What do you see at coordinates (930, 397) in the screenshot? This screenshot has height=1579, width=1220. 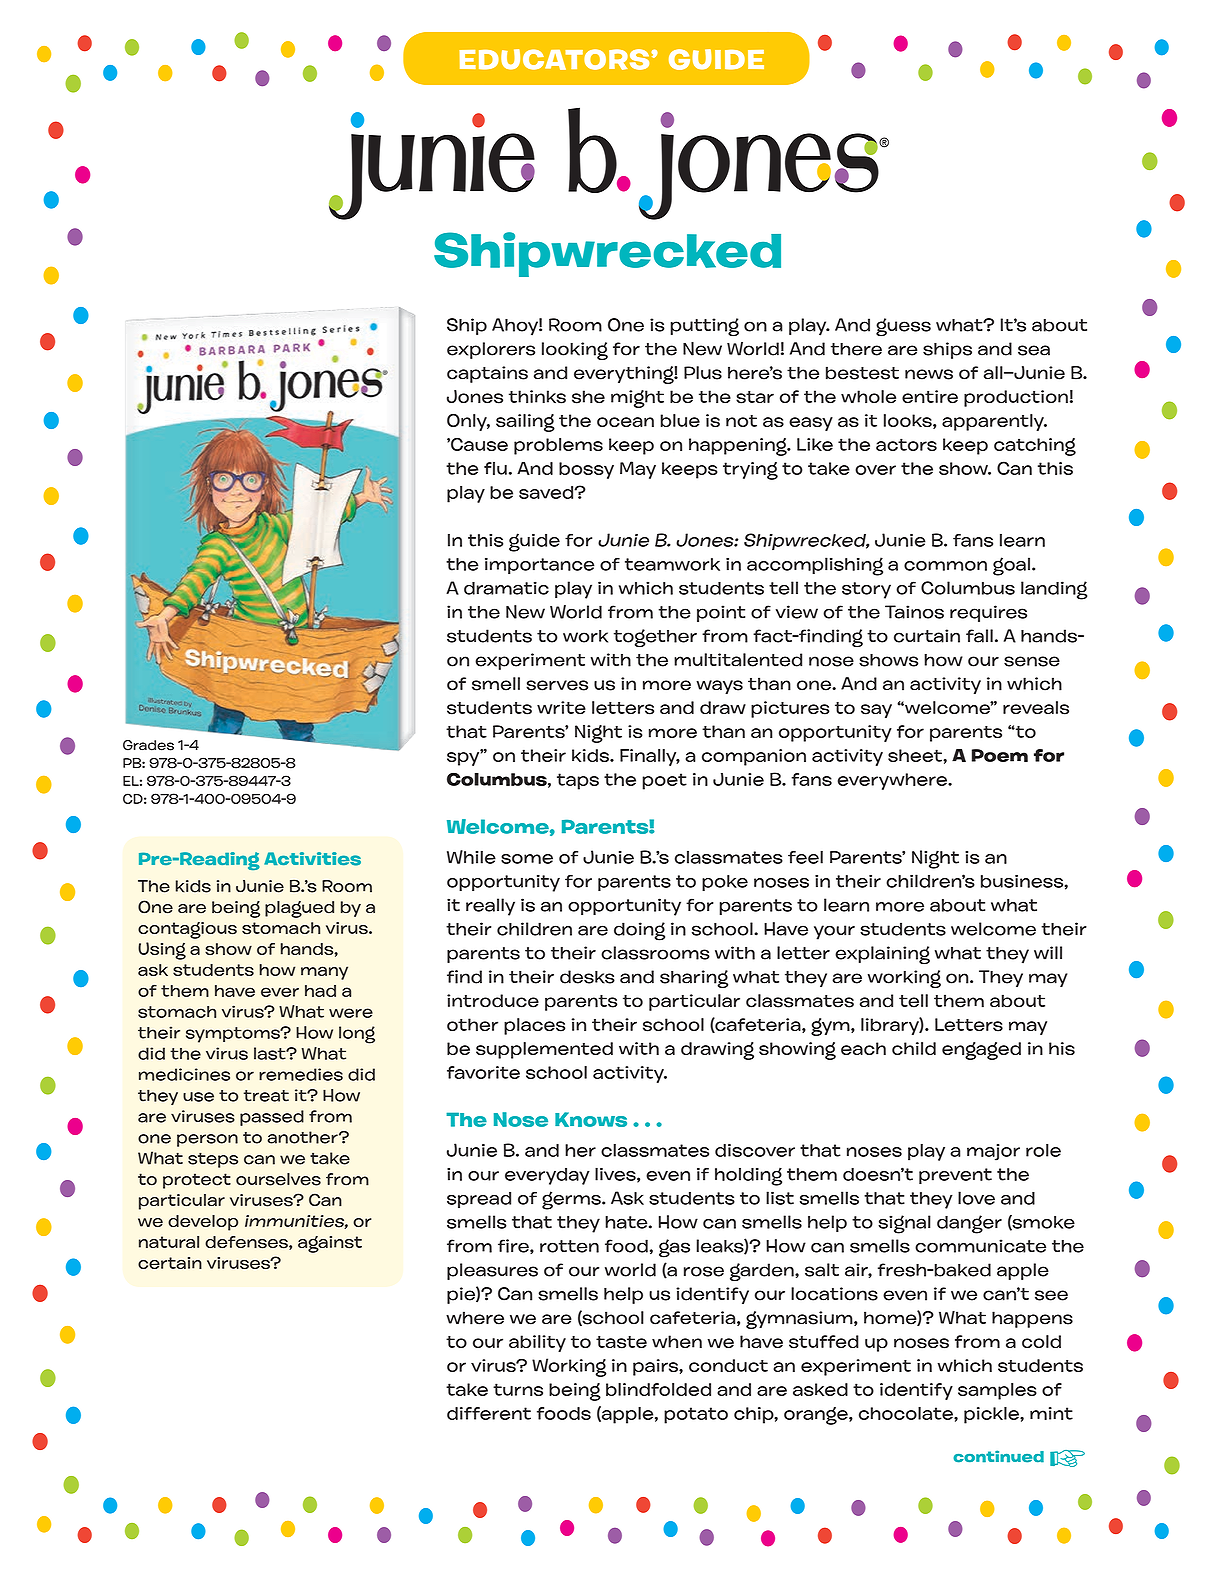 I see `entire` at bounding box center [930, 397].
